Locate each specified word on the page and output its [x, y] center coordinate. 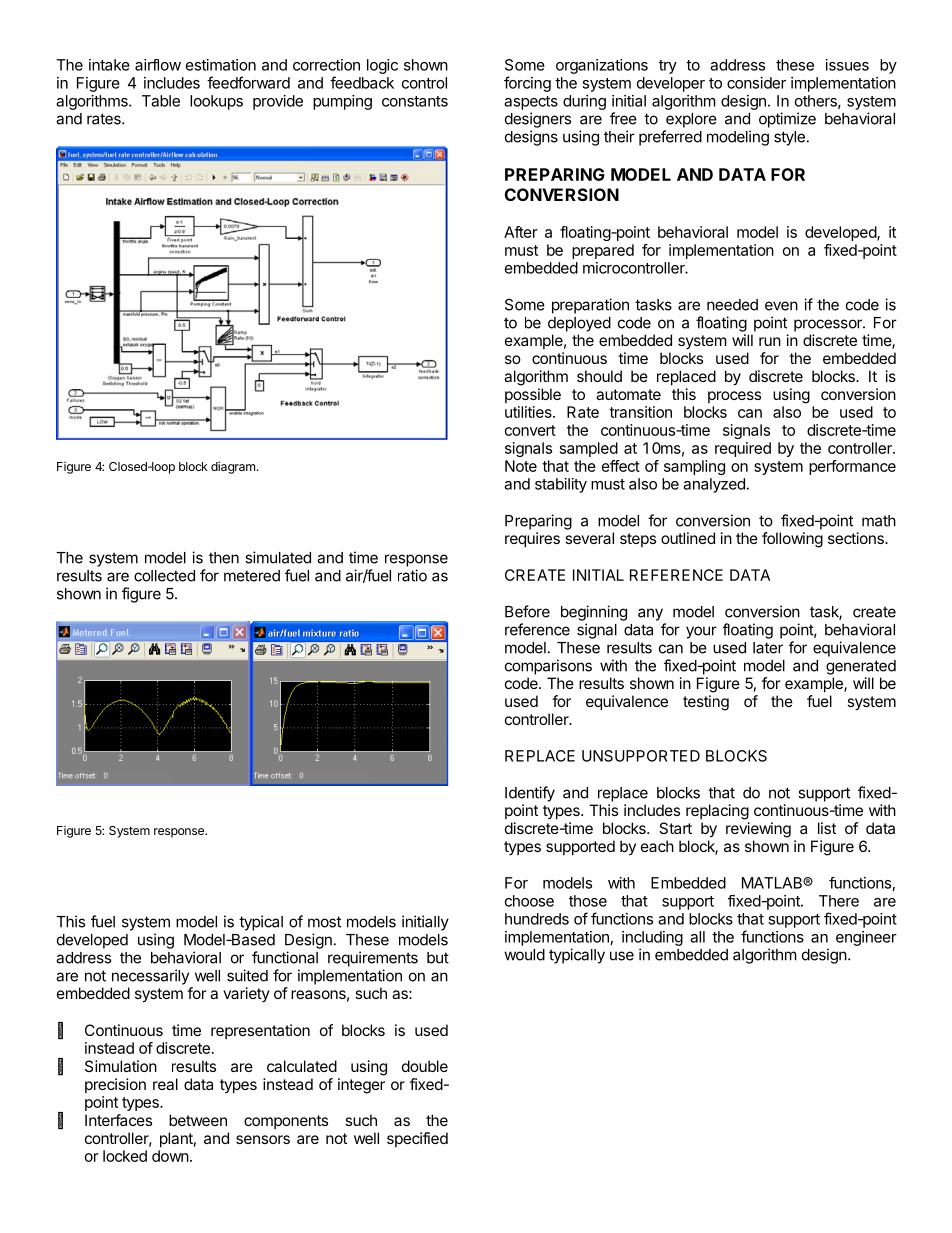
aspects [531, 103]
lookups [216, 102]
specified [417, 1139]
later [768, 648]
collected [164, 576]
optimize [787, 120]
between [198, 1120]
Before [527, 611]
